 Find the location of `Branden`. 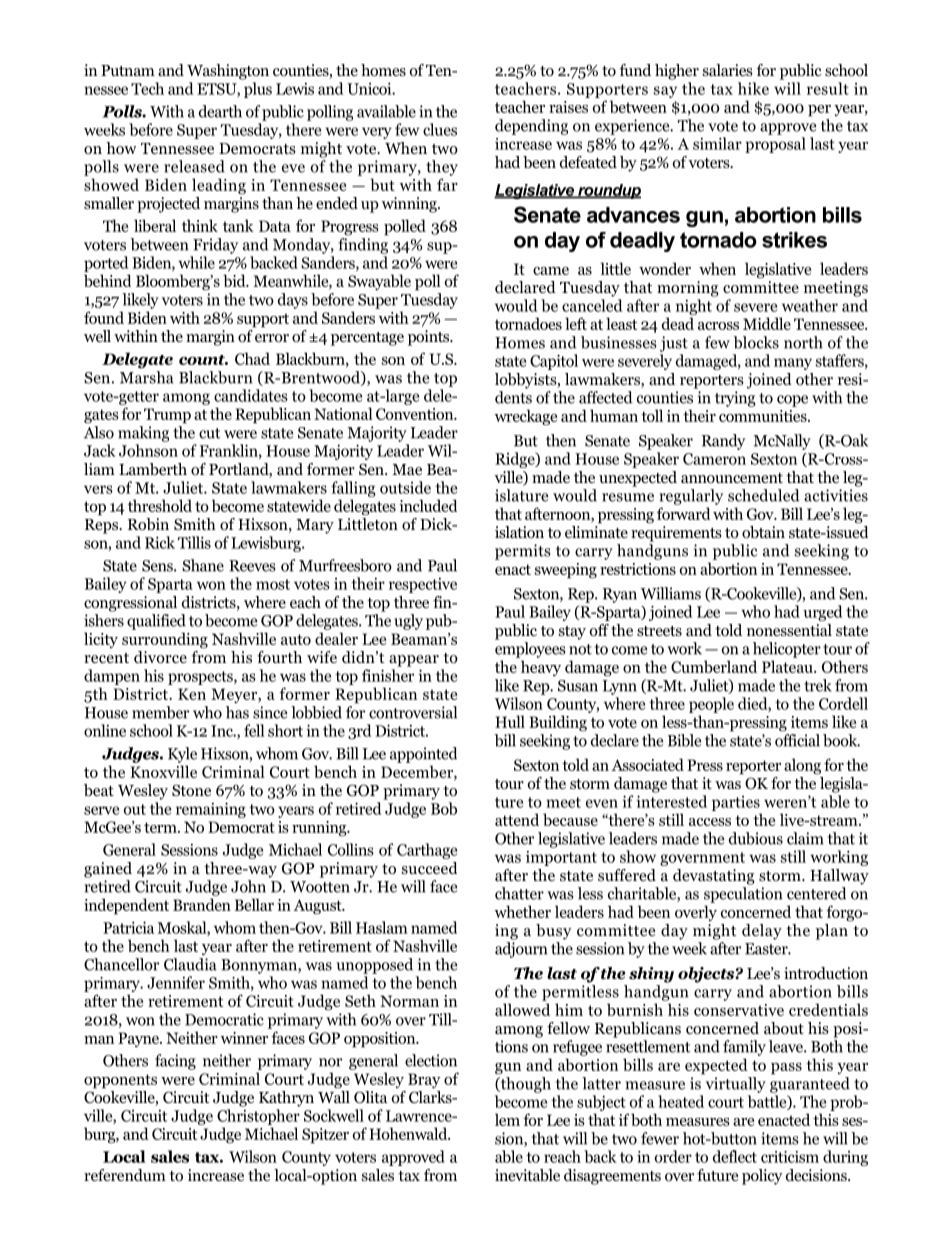

Branden is located at coordinates (202, 904).
